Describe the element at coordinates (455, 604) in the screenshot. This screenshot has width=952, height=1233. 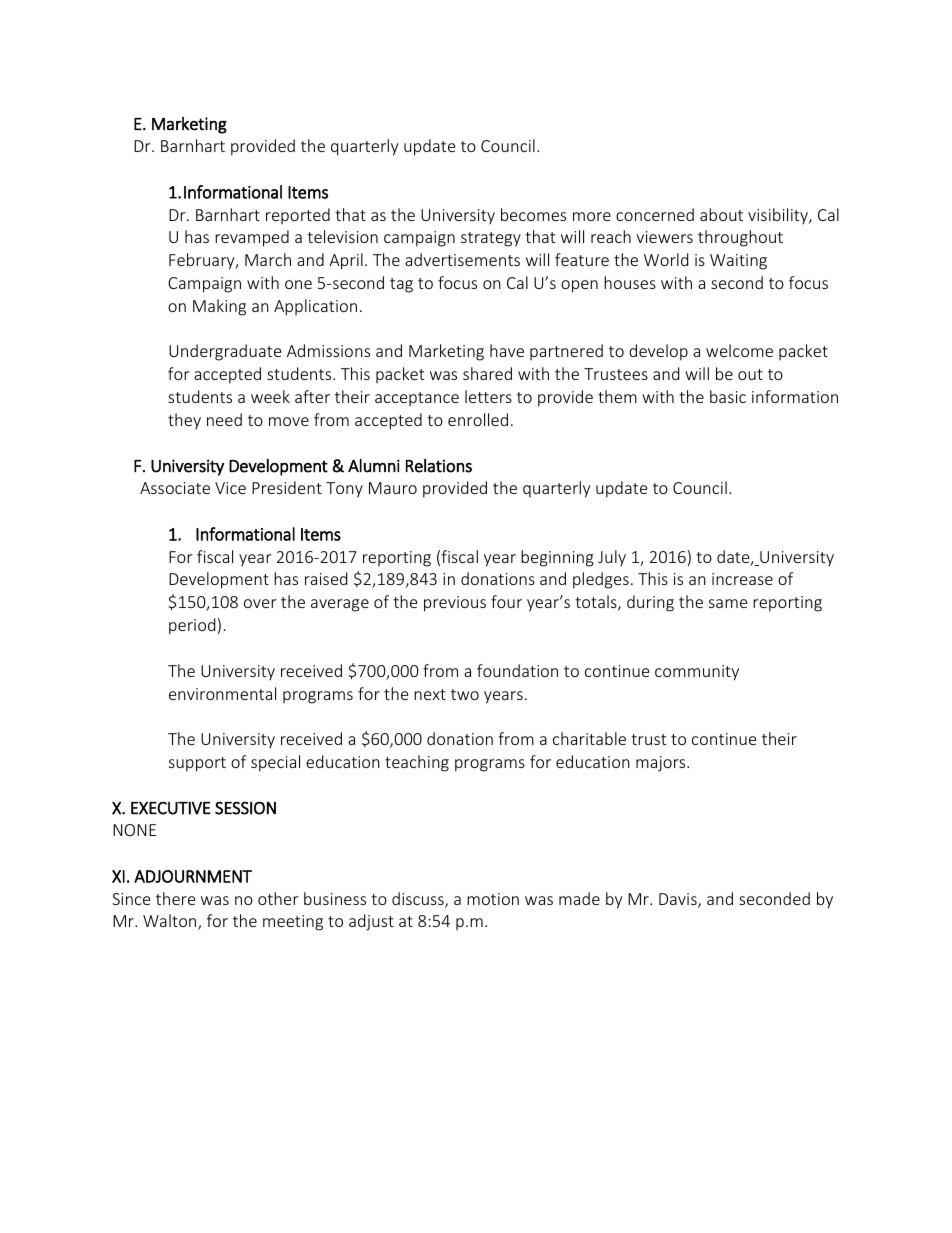
I see `previous` at that location.
